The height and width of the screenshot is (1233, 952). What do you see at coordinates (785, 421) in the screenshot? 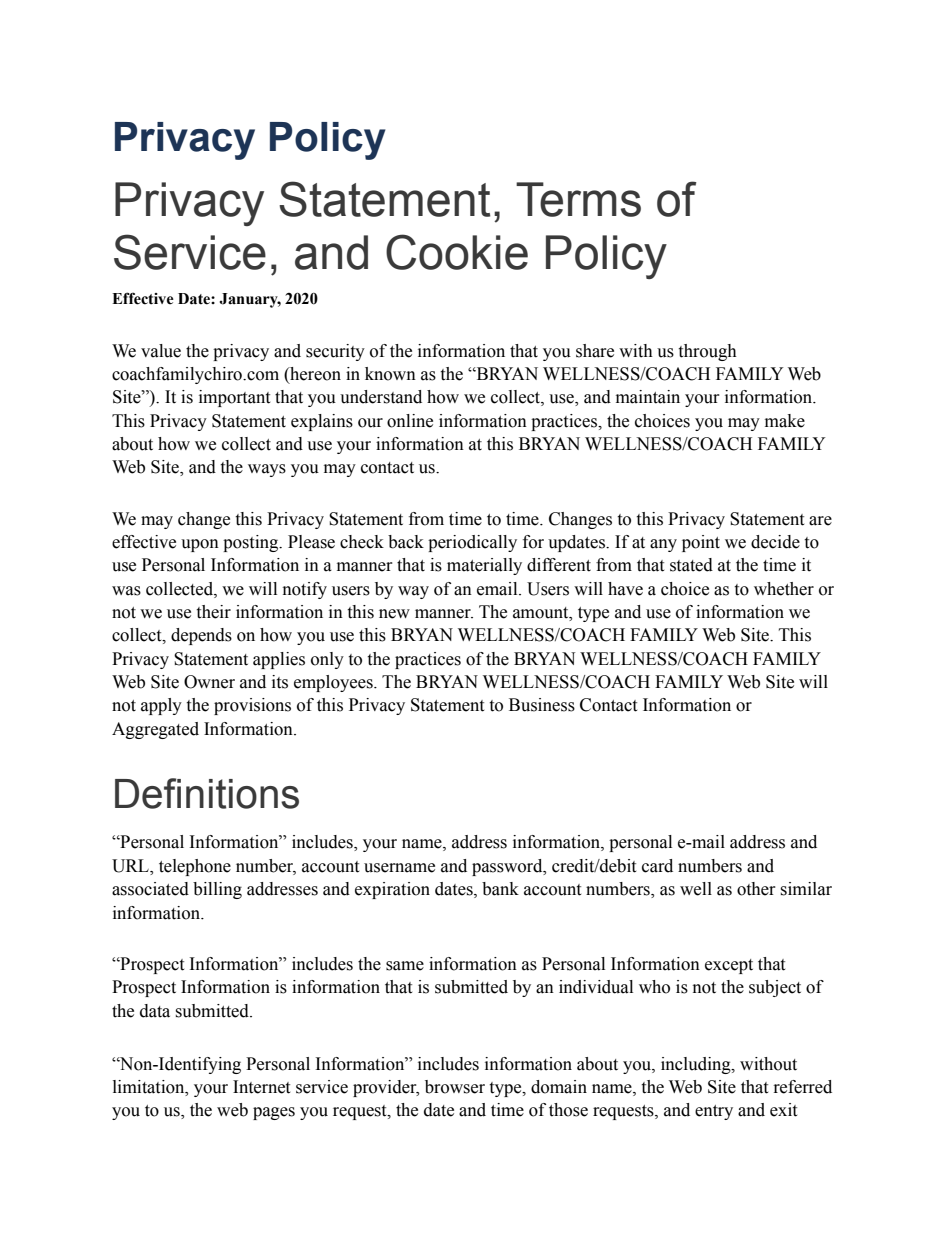
I see `make` at bounding box center [785, 421].
